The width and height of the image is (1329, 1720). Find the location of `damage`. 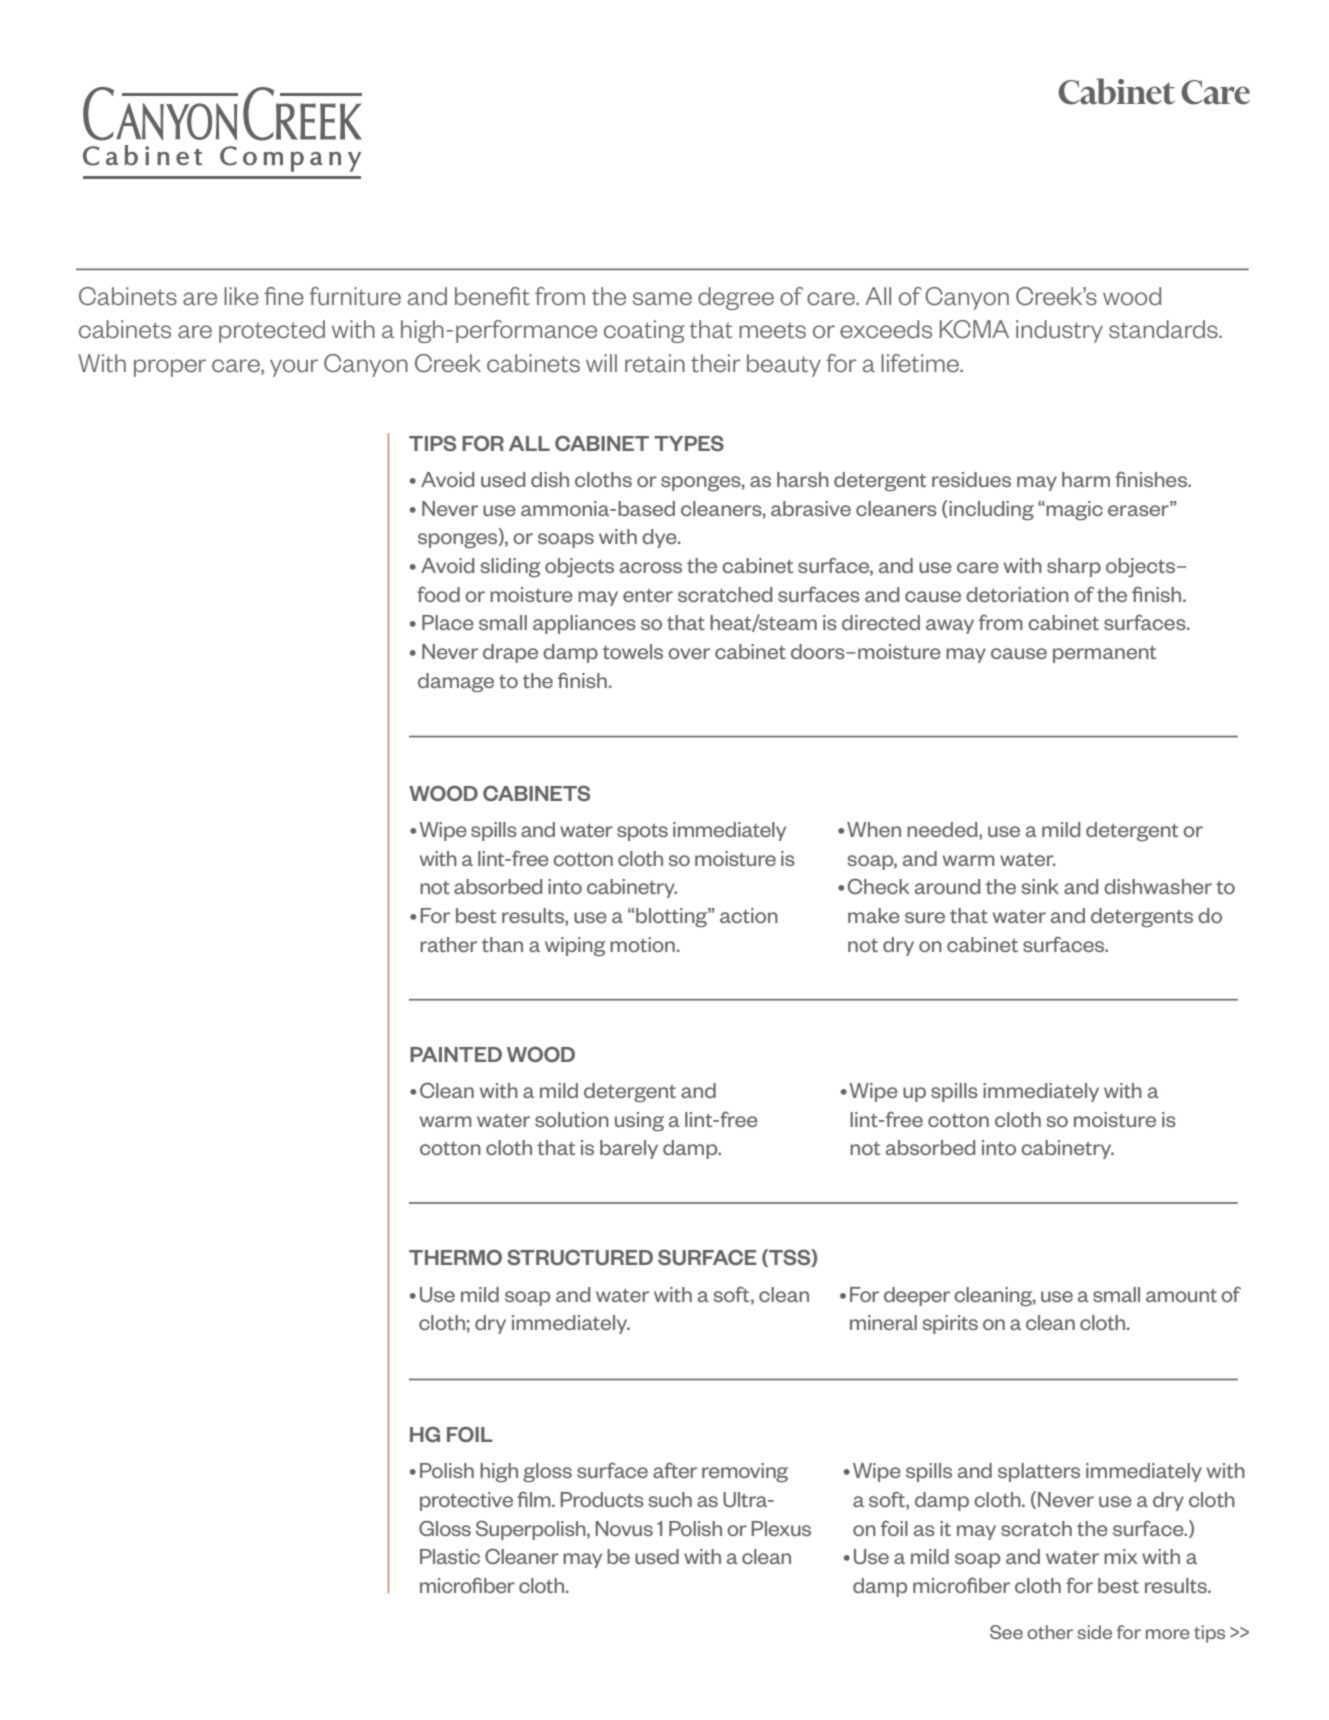

damage is located at coordinates (456, 682).
